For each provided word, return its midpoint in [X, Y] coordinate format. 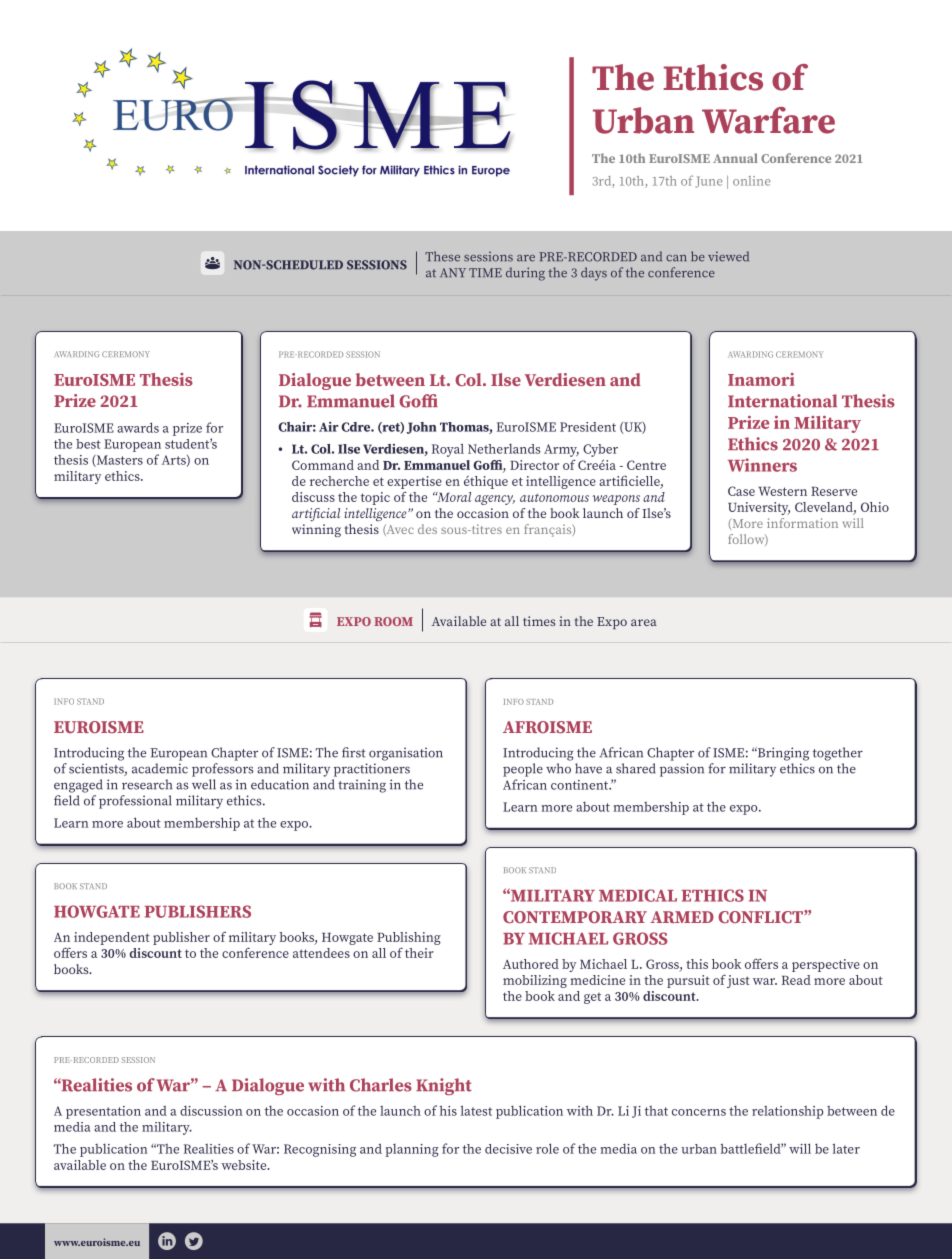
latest [476, 1110]
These [442, 256]
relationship [787, 1112]
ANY [453, 272]
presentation [103, 1112]
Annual [735, 158]
